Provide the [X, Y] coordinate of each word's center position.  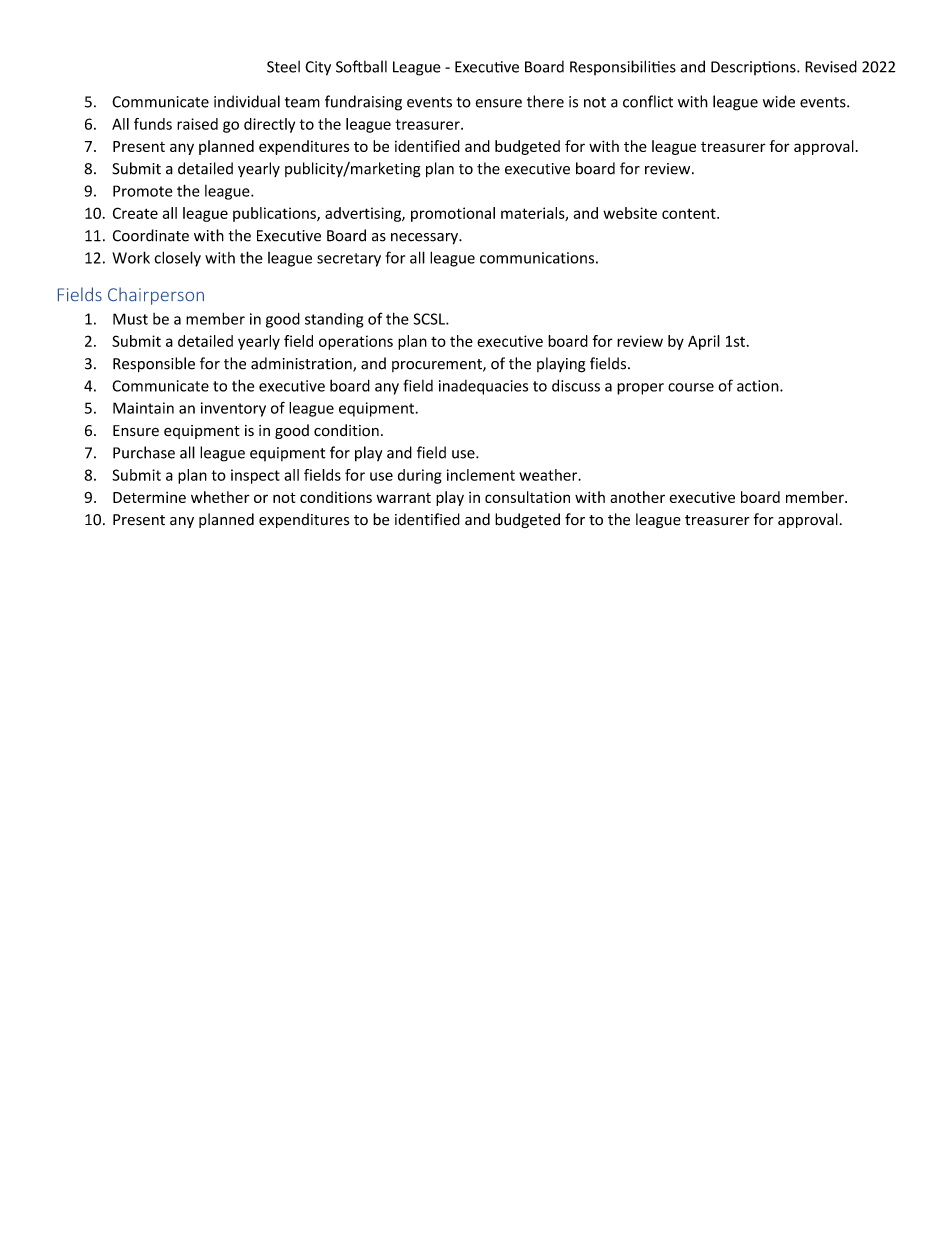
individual [247, 101]
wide [779, 101]
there [545, 101]
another [637, 497]
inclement [481, 475]
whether [220, 497]
